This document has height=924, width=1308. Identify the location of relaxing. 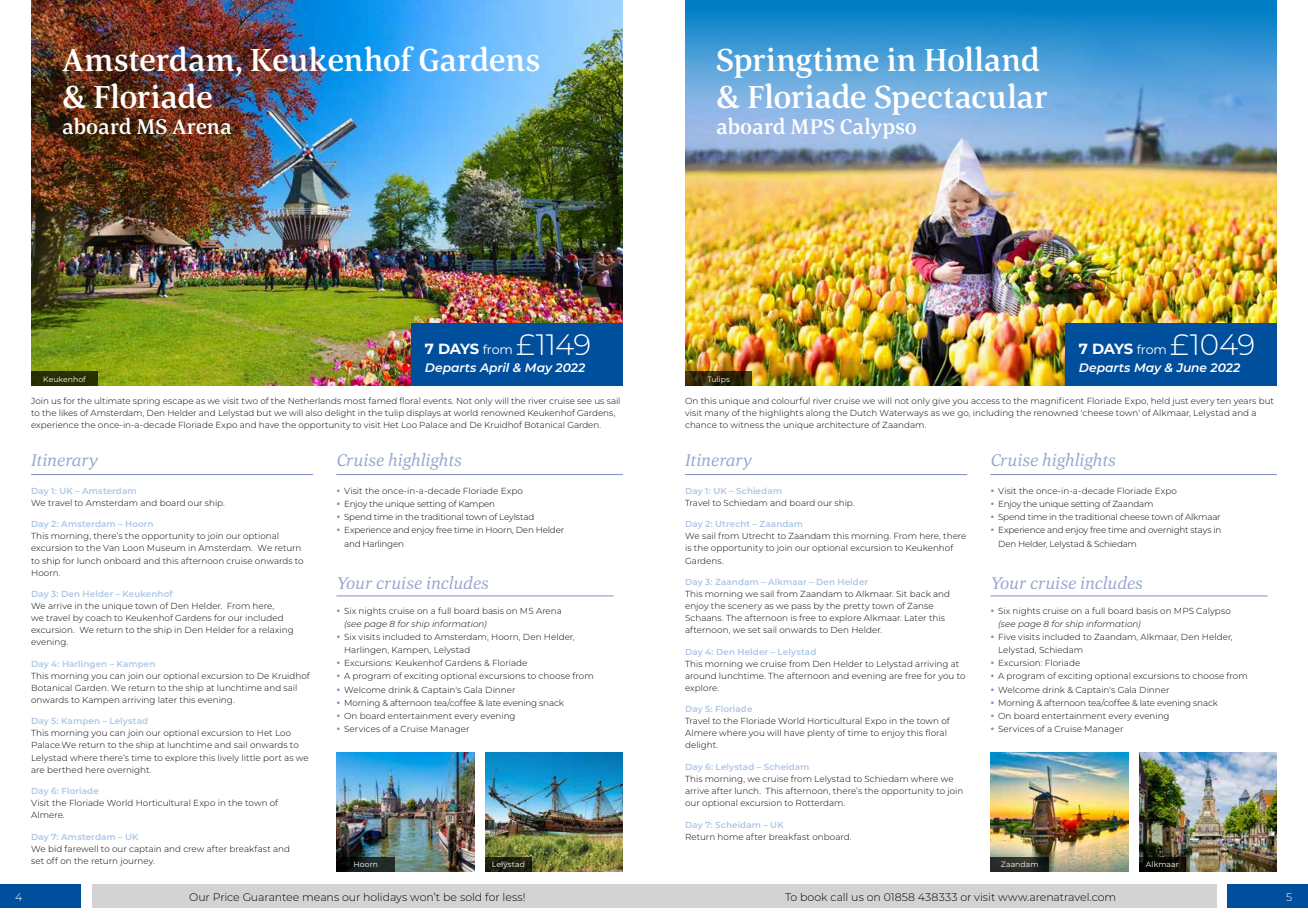
(276, 630).
